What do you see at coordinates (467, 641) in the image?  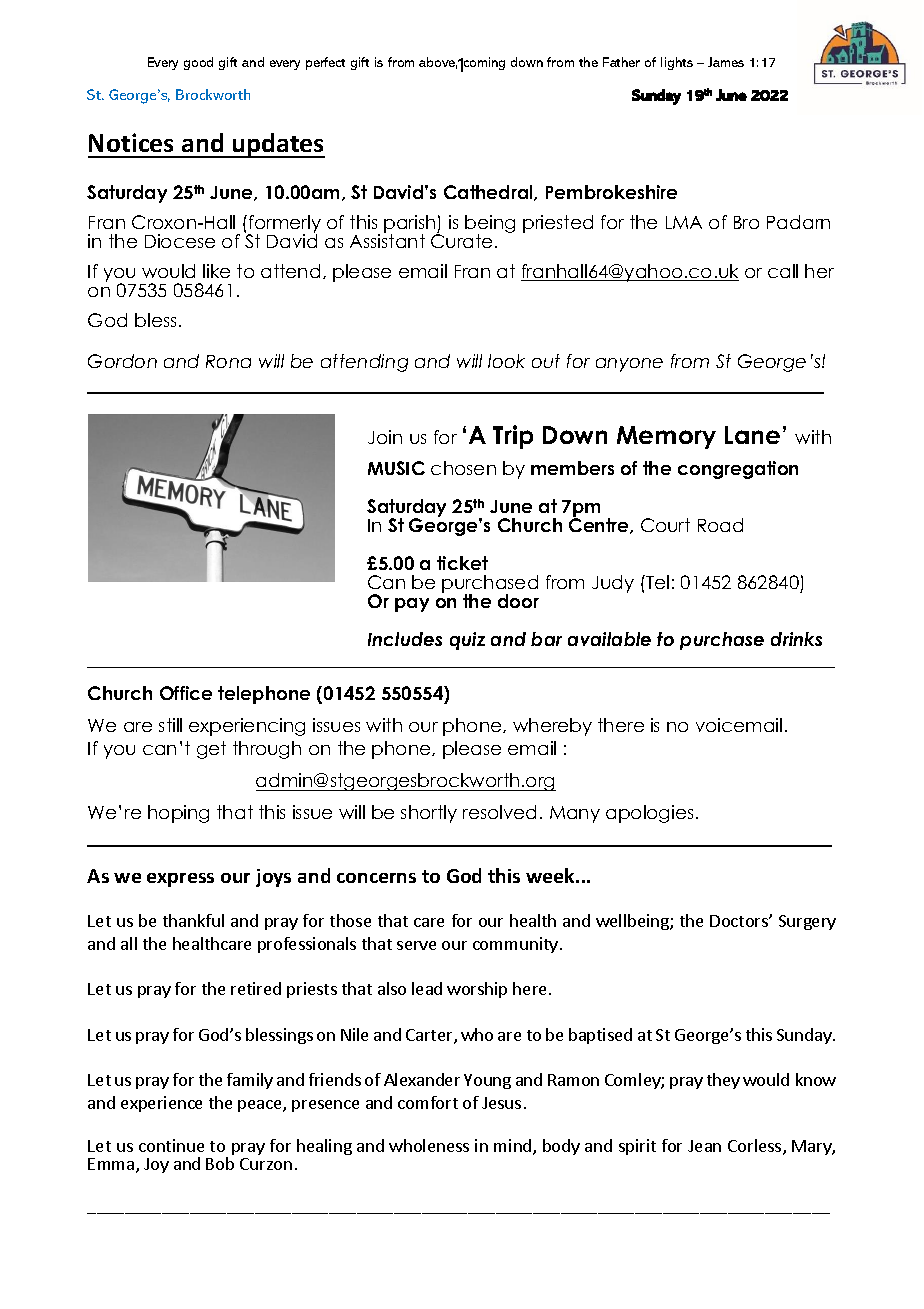 I see `quiz` at bounding box center [467, 641].
